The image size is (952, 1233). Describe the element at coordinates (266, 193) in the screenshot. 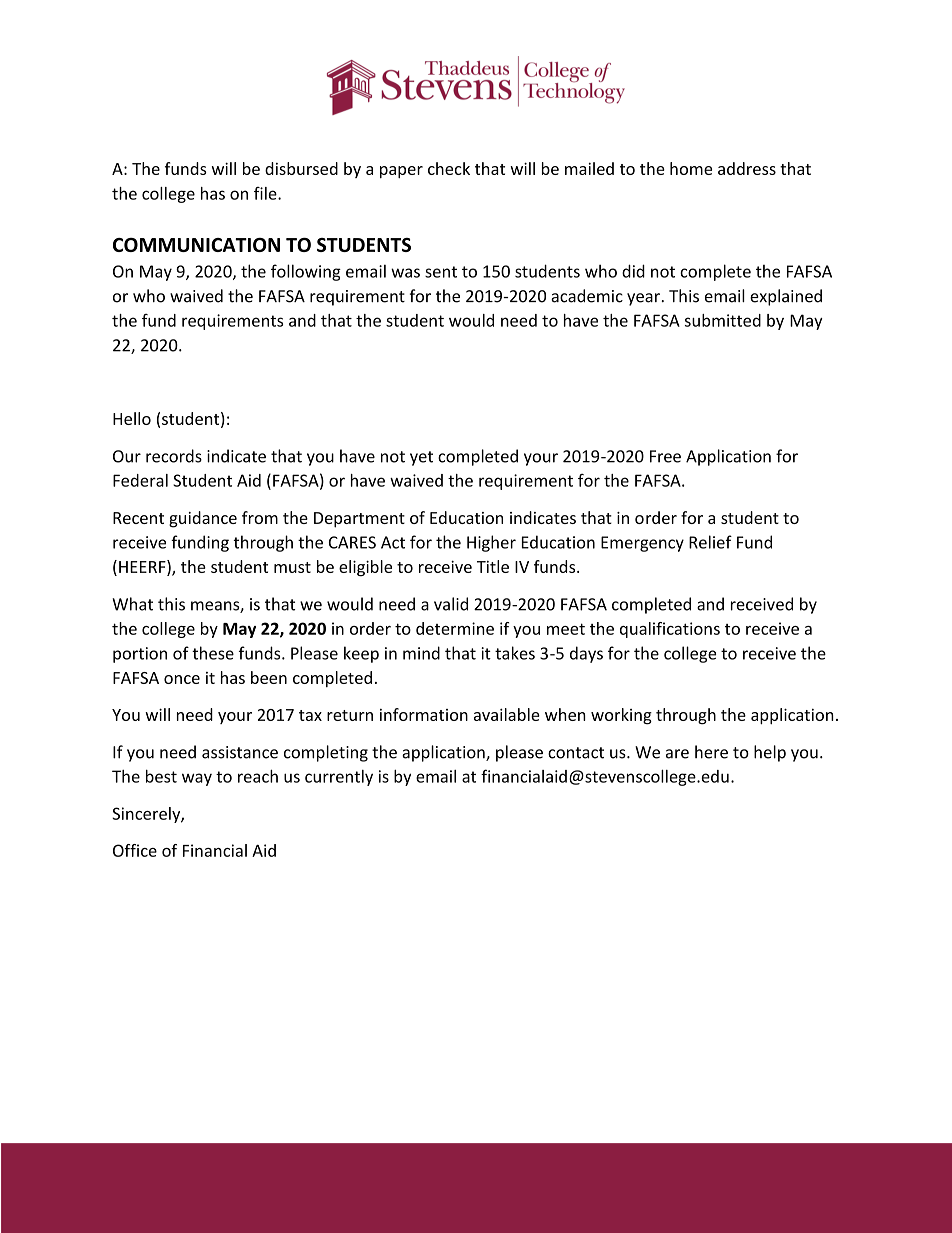

I see `file` at that location.
